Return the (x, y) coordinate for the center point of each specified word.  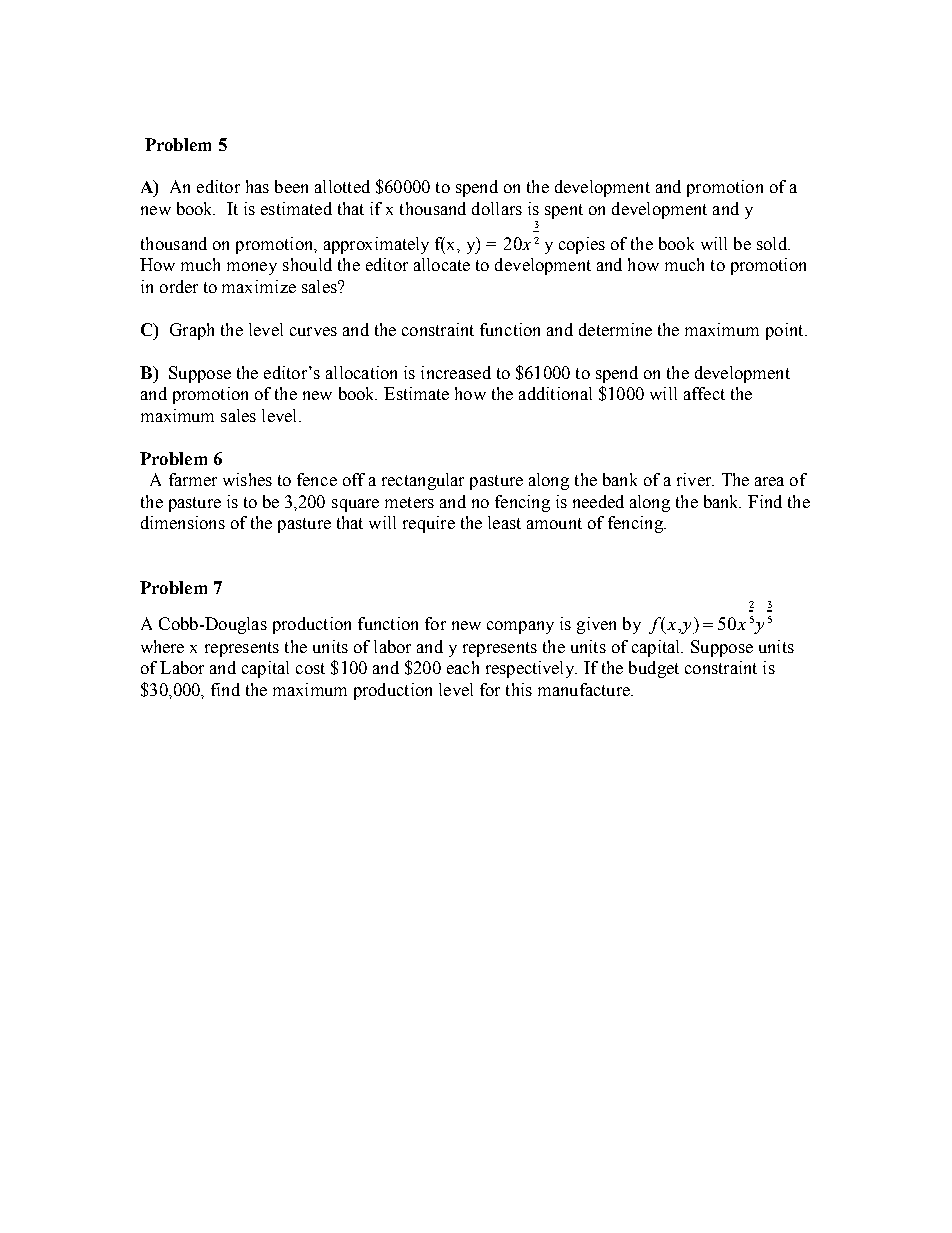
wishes (247, 479)
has (257, 186)
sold (773, 243)
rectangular (423, 481)
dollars (497, 208)
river (695, 479)
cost (310, 668)
